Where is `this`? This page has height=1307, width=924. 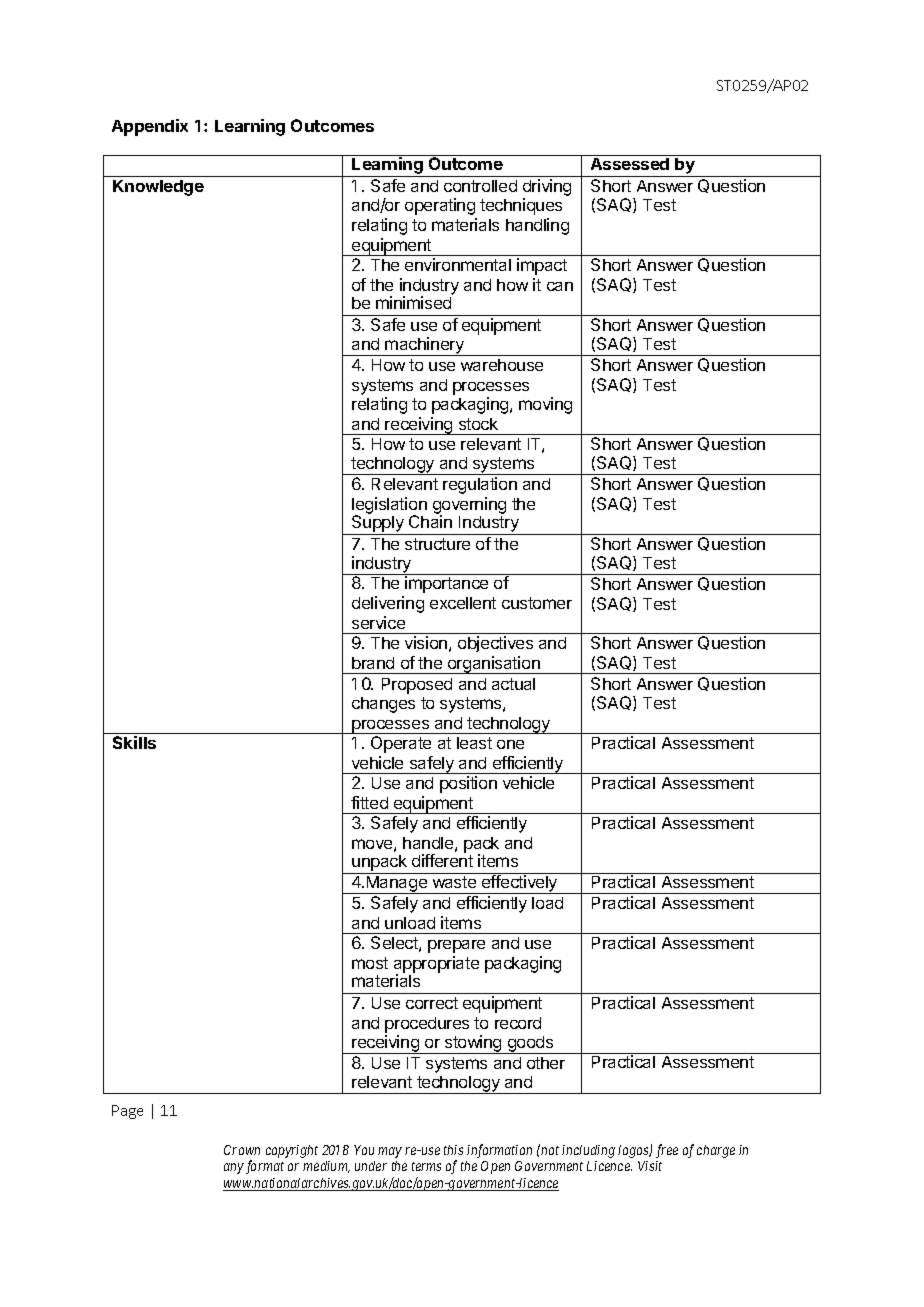
this is located at coordinates (453, 1150).
